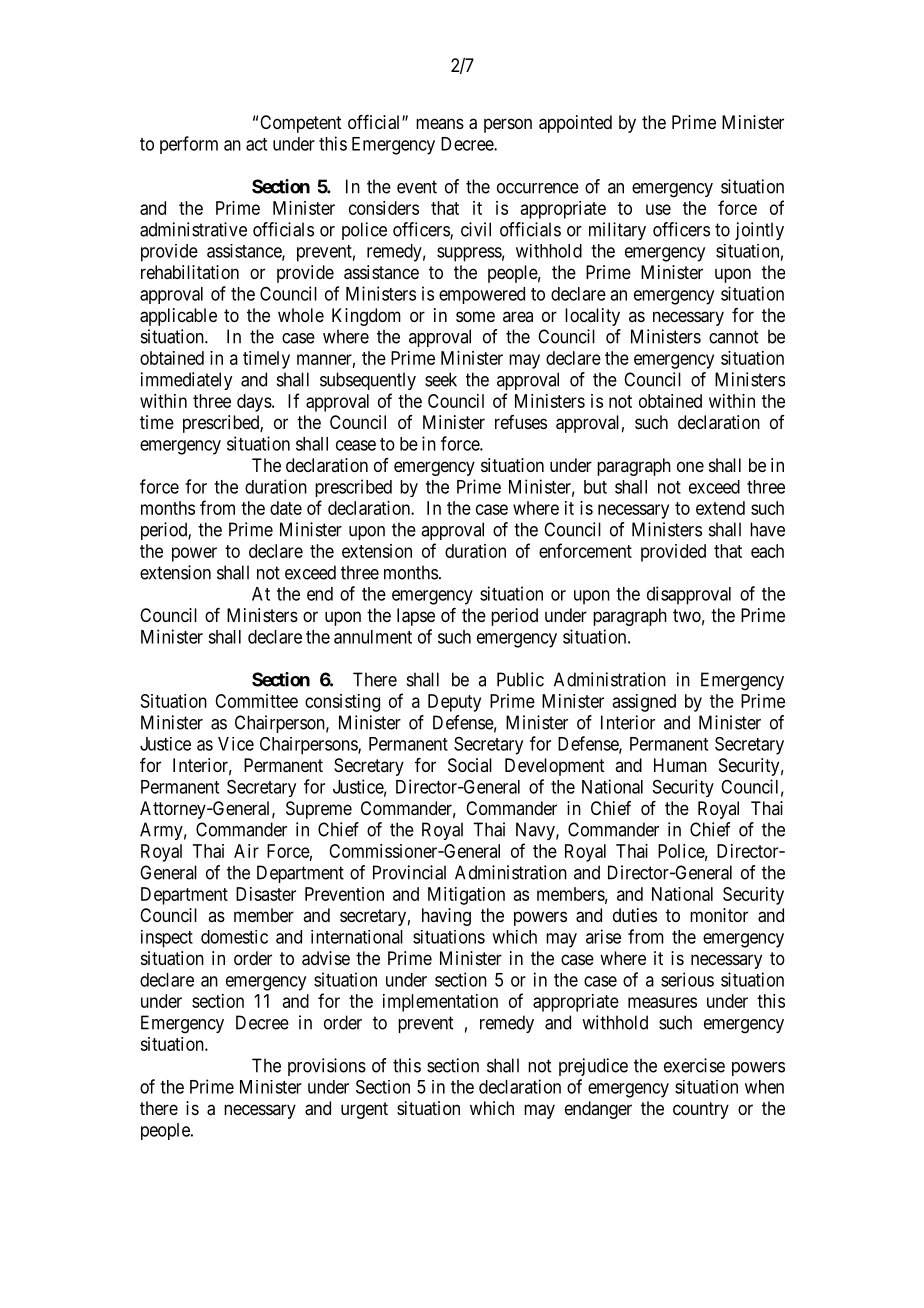  I want to click on means, so click(440, 123).
